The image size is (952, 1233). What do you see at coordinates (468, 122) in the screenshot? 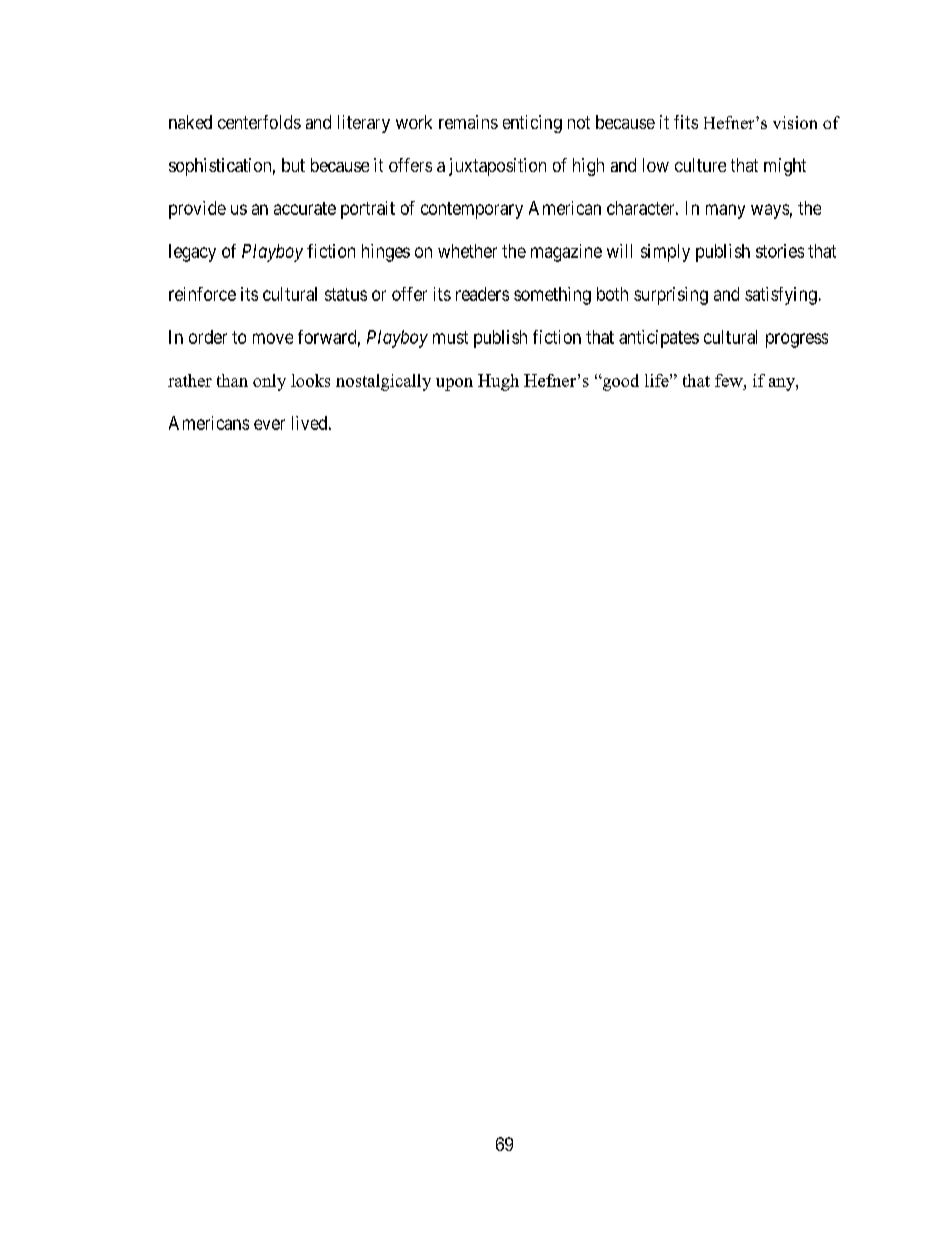
I see `remains` at bounding box center [468, 122].
